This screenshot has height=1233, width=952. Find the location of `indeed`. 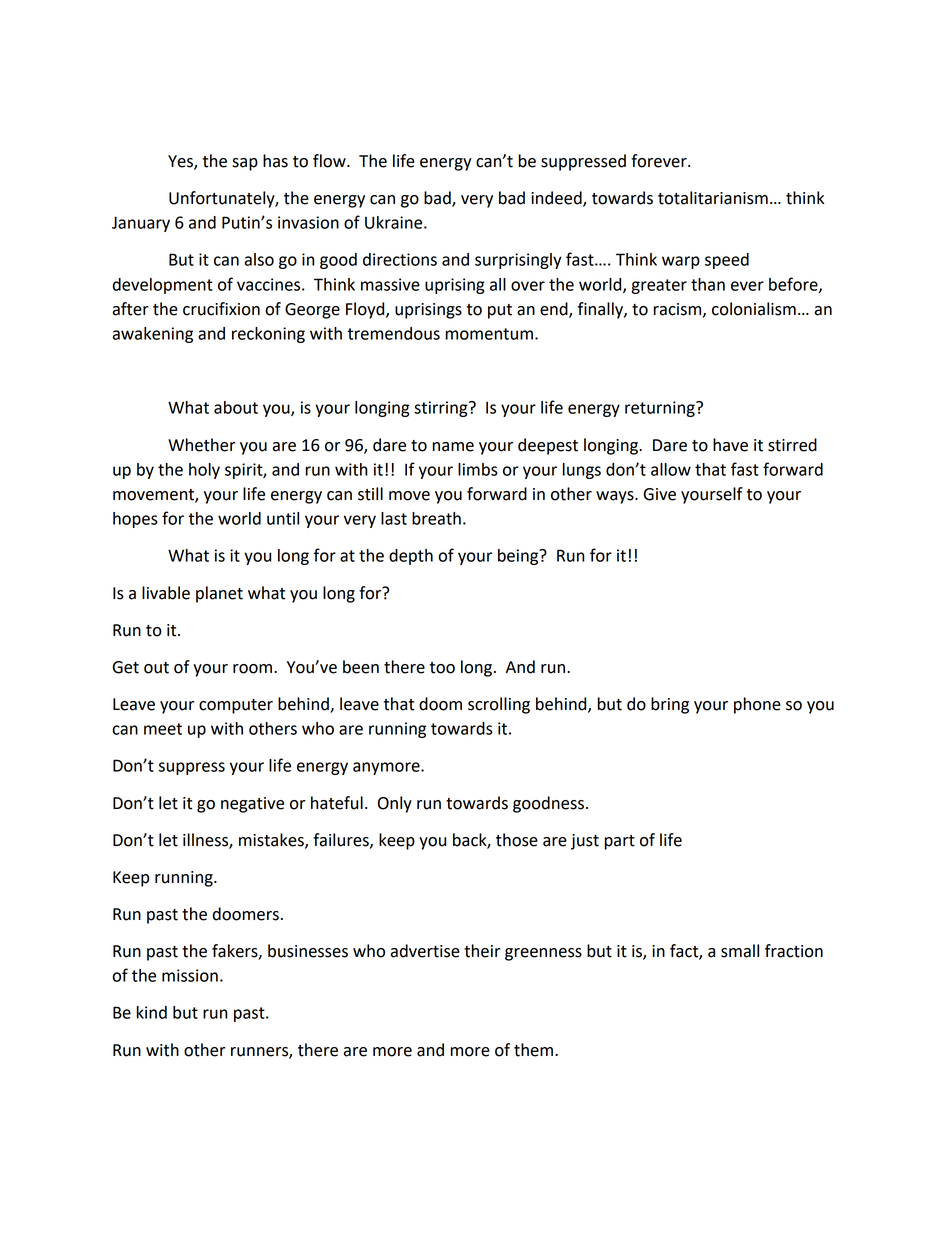

indeed is located at coordinates (557, 199).
